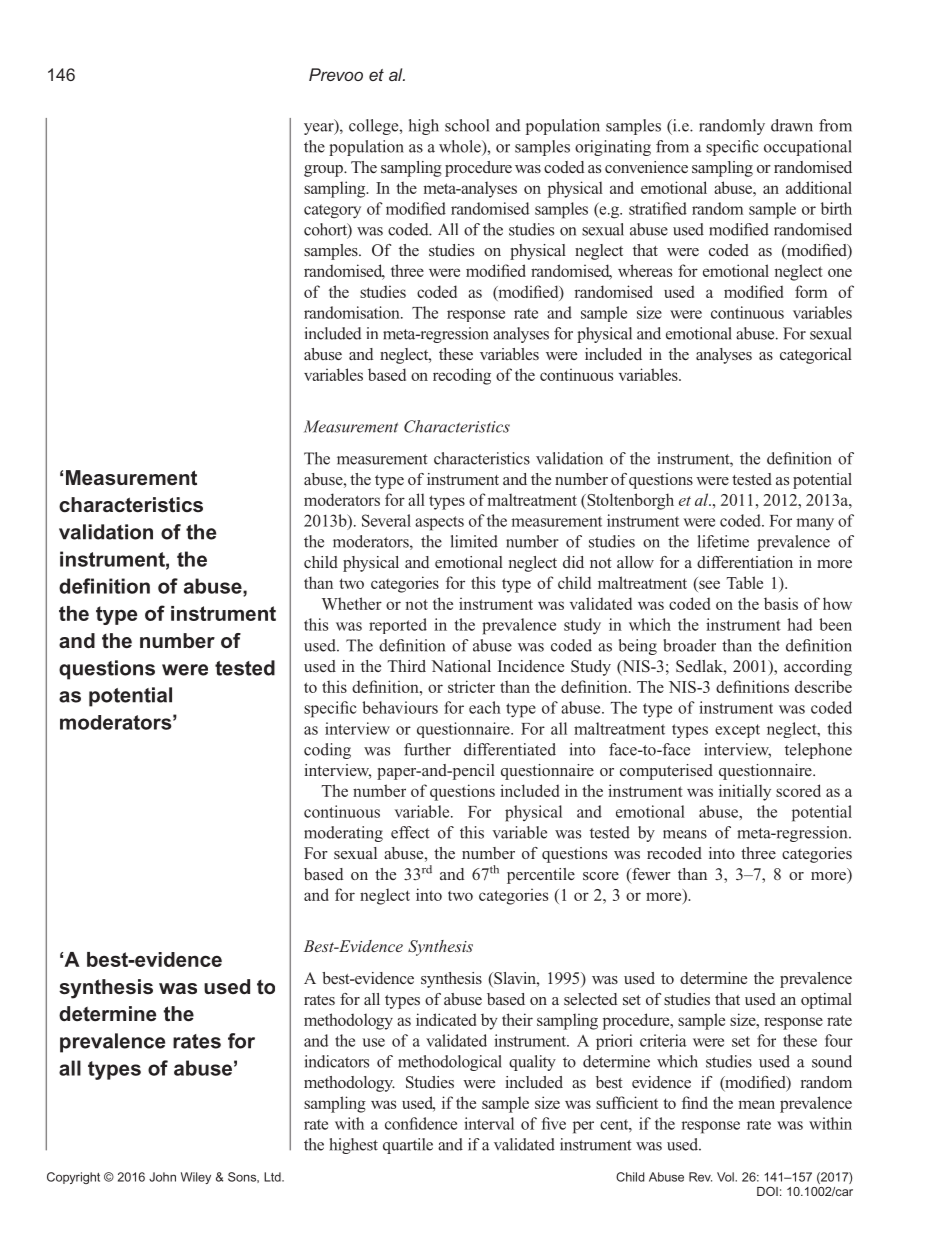 This screenshot has height=1251, width=952. Describe the element at coordinates (650, 875) in the screenshot. I see `fewer` at that location.
